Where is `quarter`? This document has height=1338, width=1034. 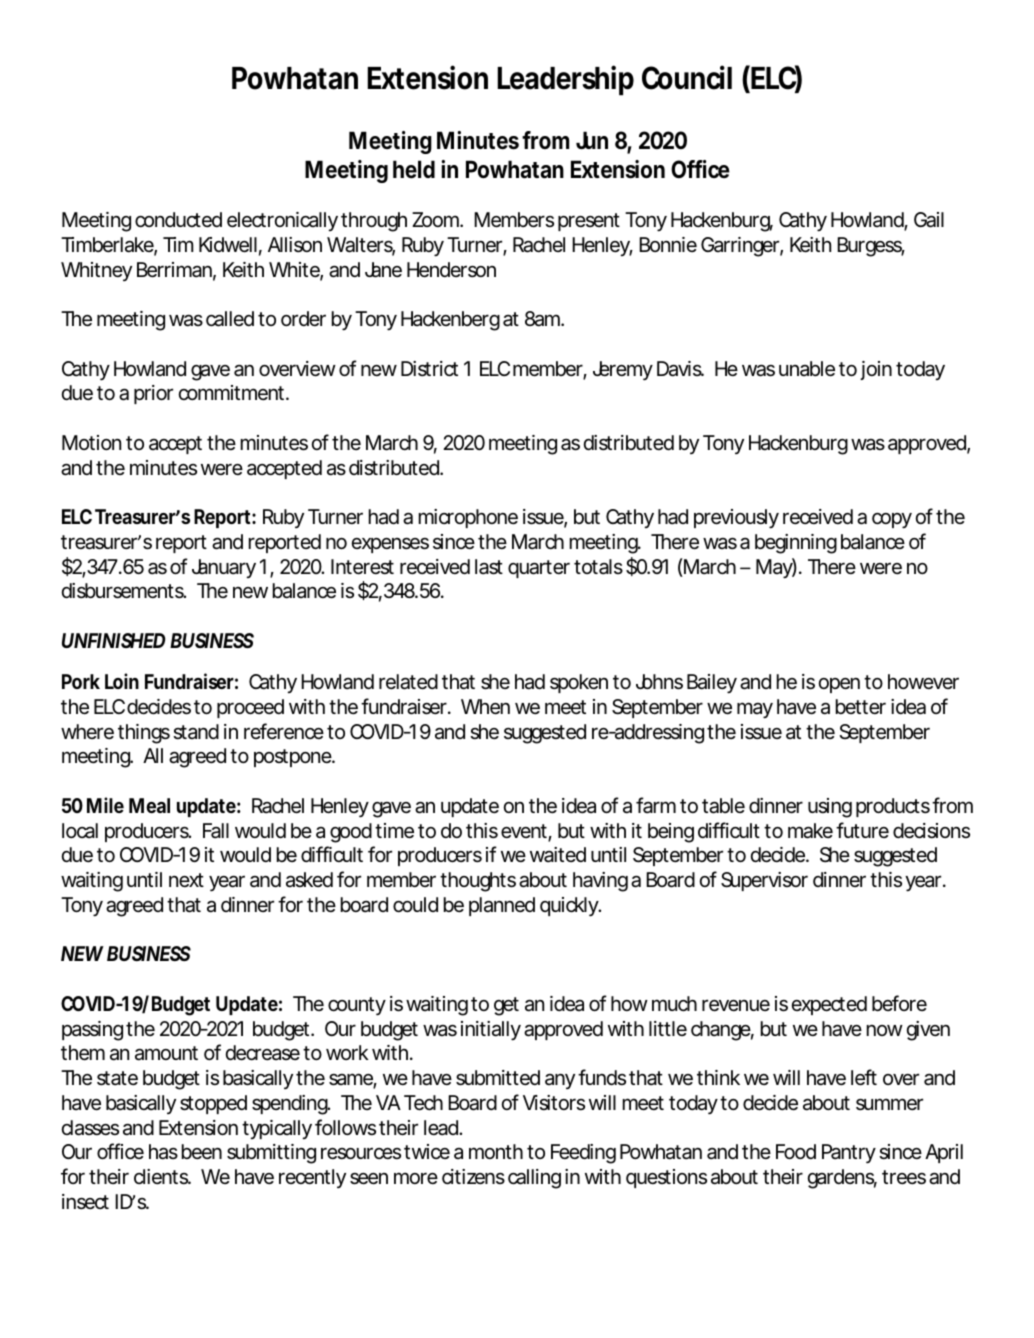
quarter is located at coordinates (539, 569).
